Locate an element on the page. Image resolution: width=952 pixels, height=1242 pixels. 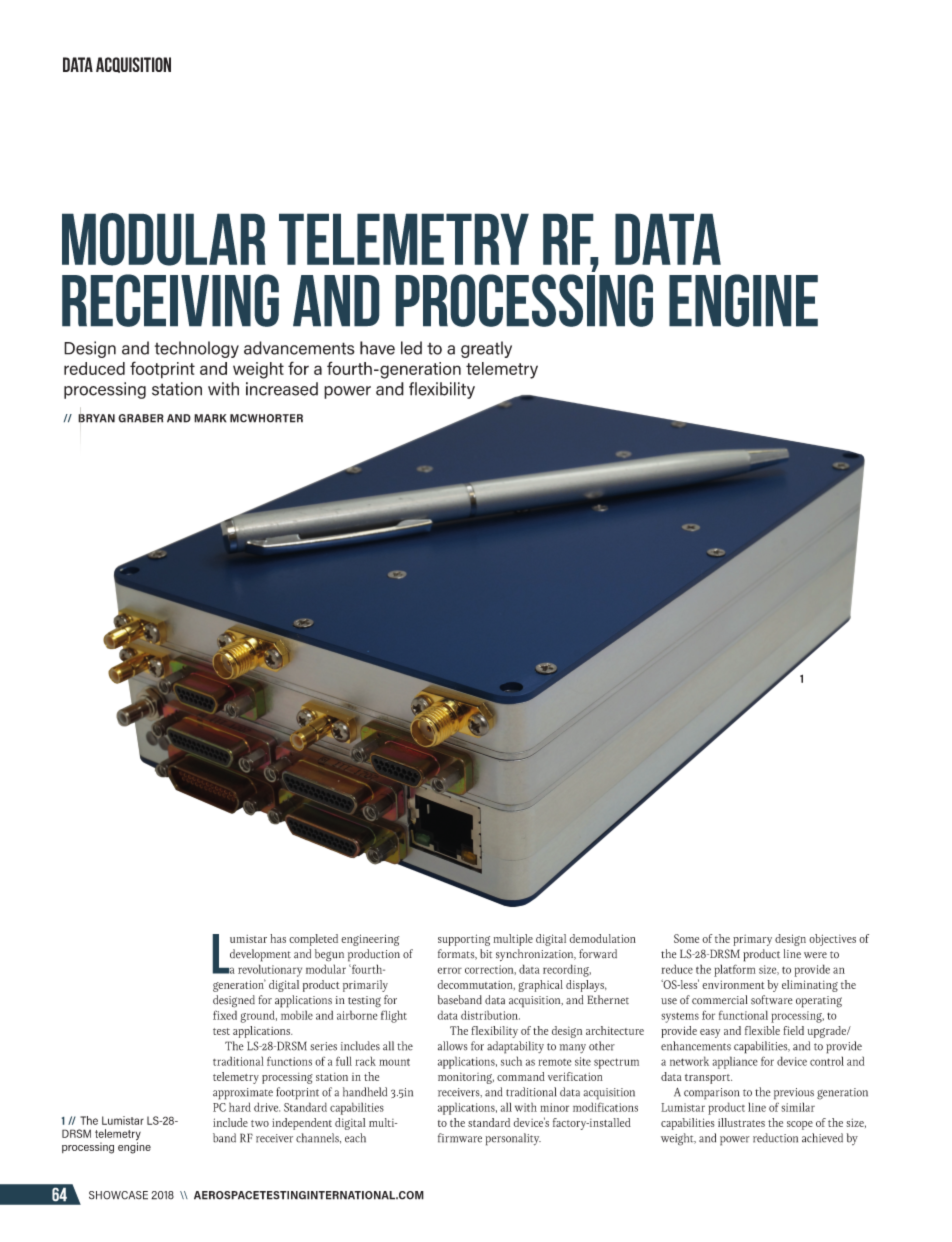
technology is located at coordinates (197, 349).
